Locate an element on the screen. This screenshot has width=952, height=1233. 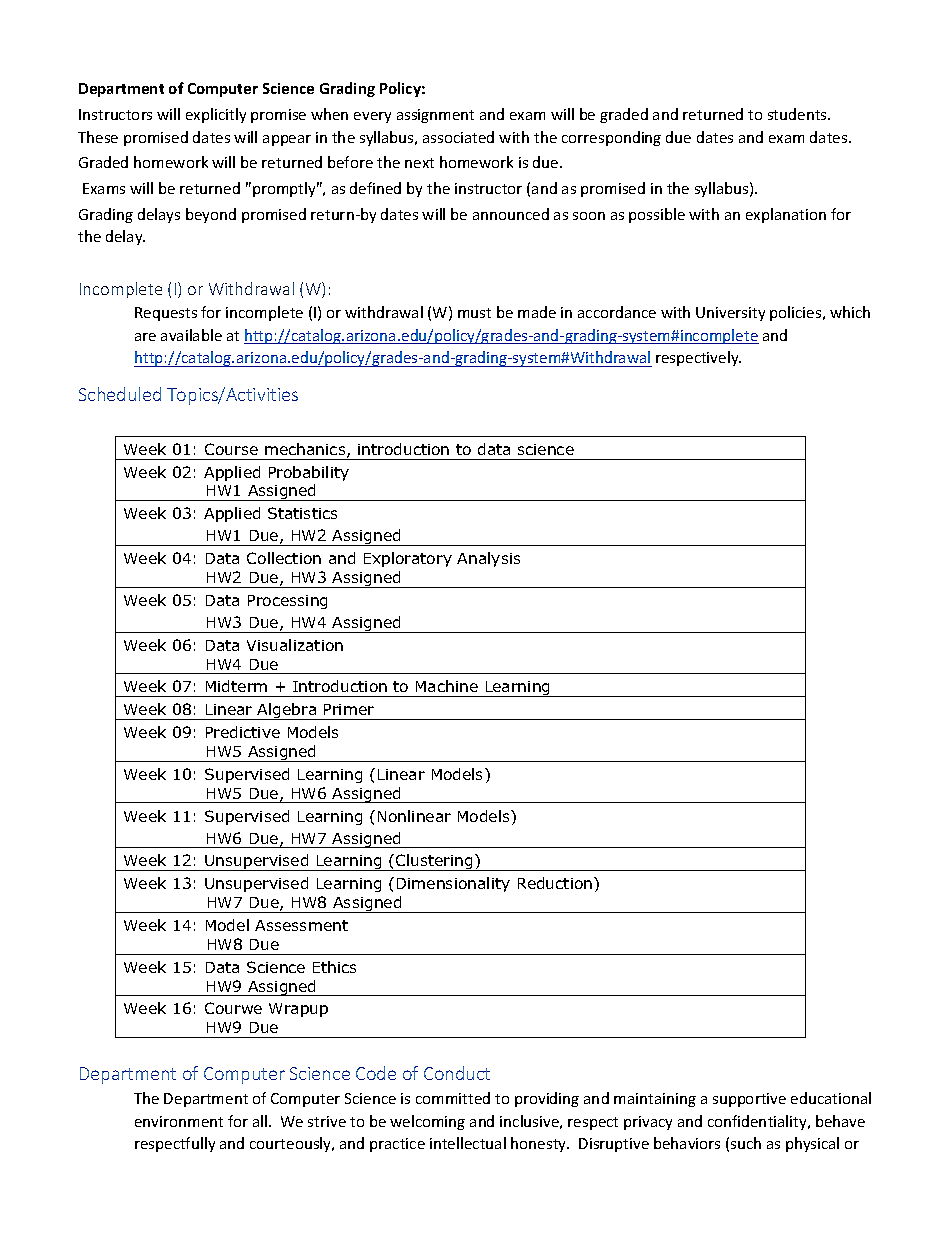
confidentiality is located at coordinates (758, 1122).
